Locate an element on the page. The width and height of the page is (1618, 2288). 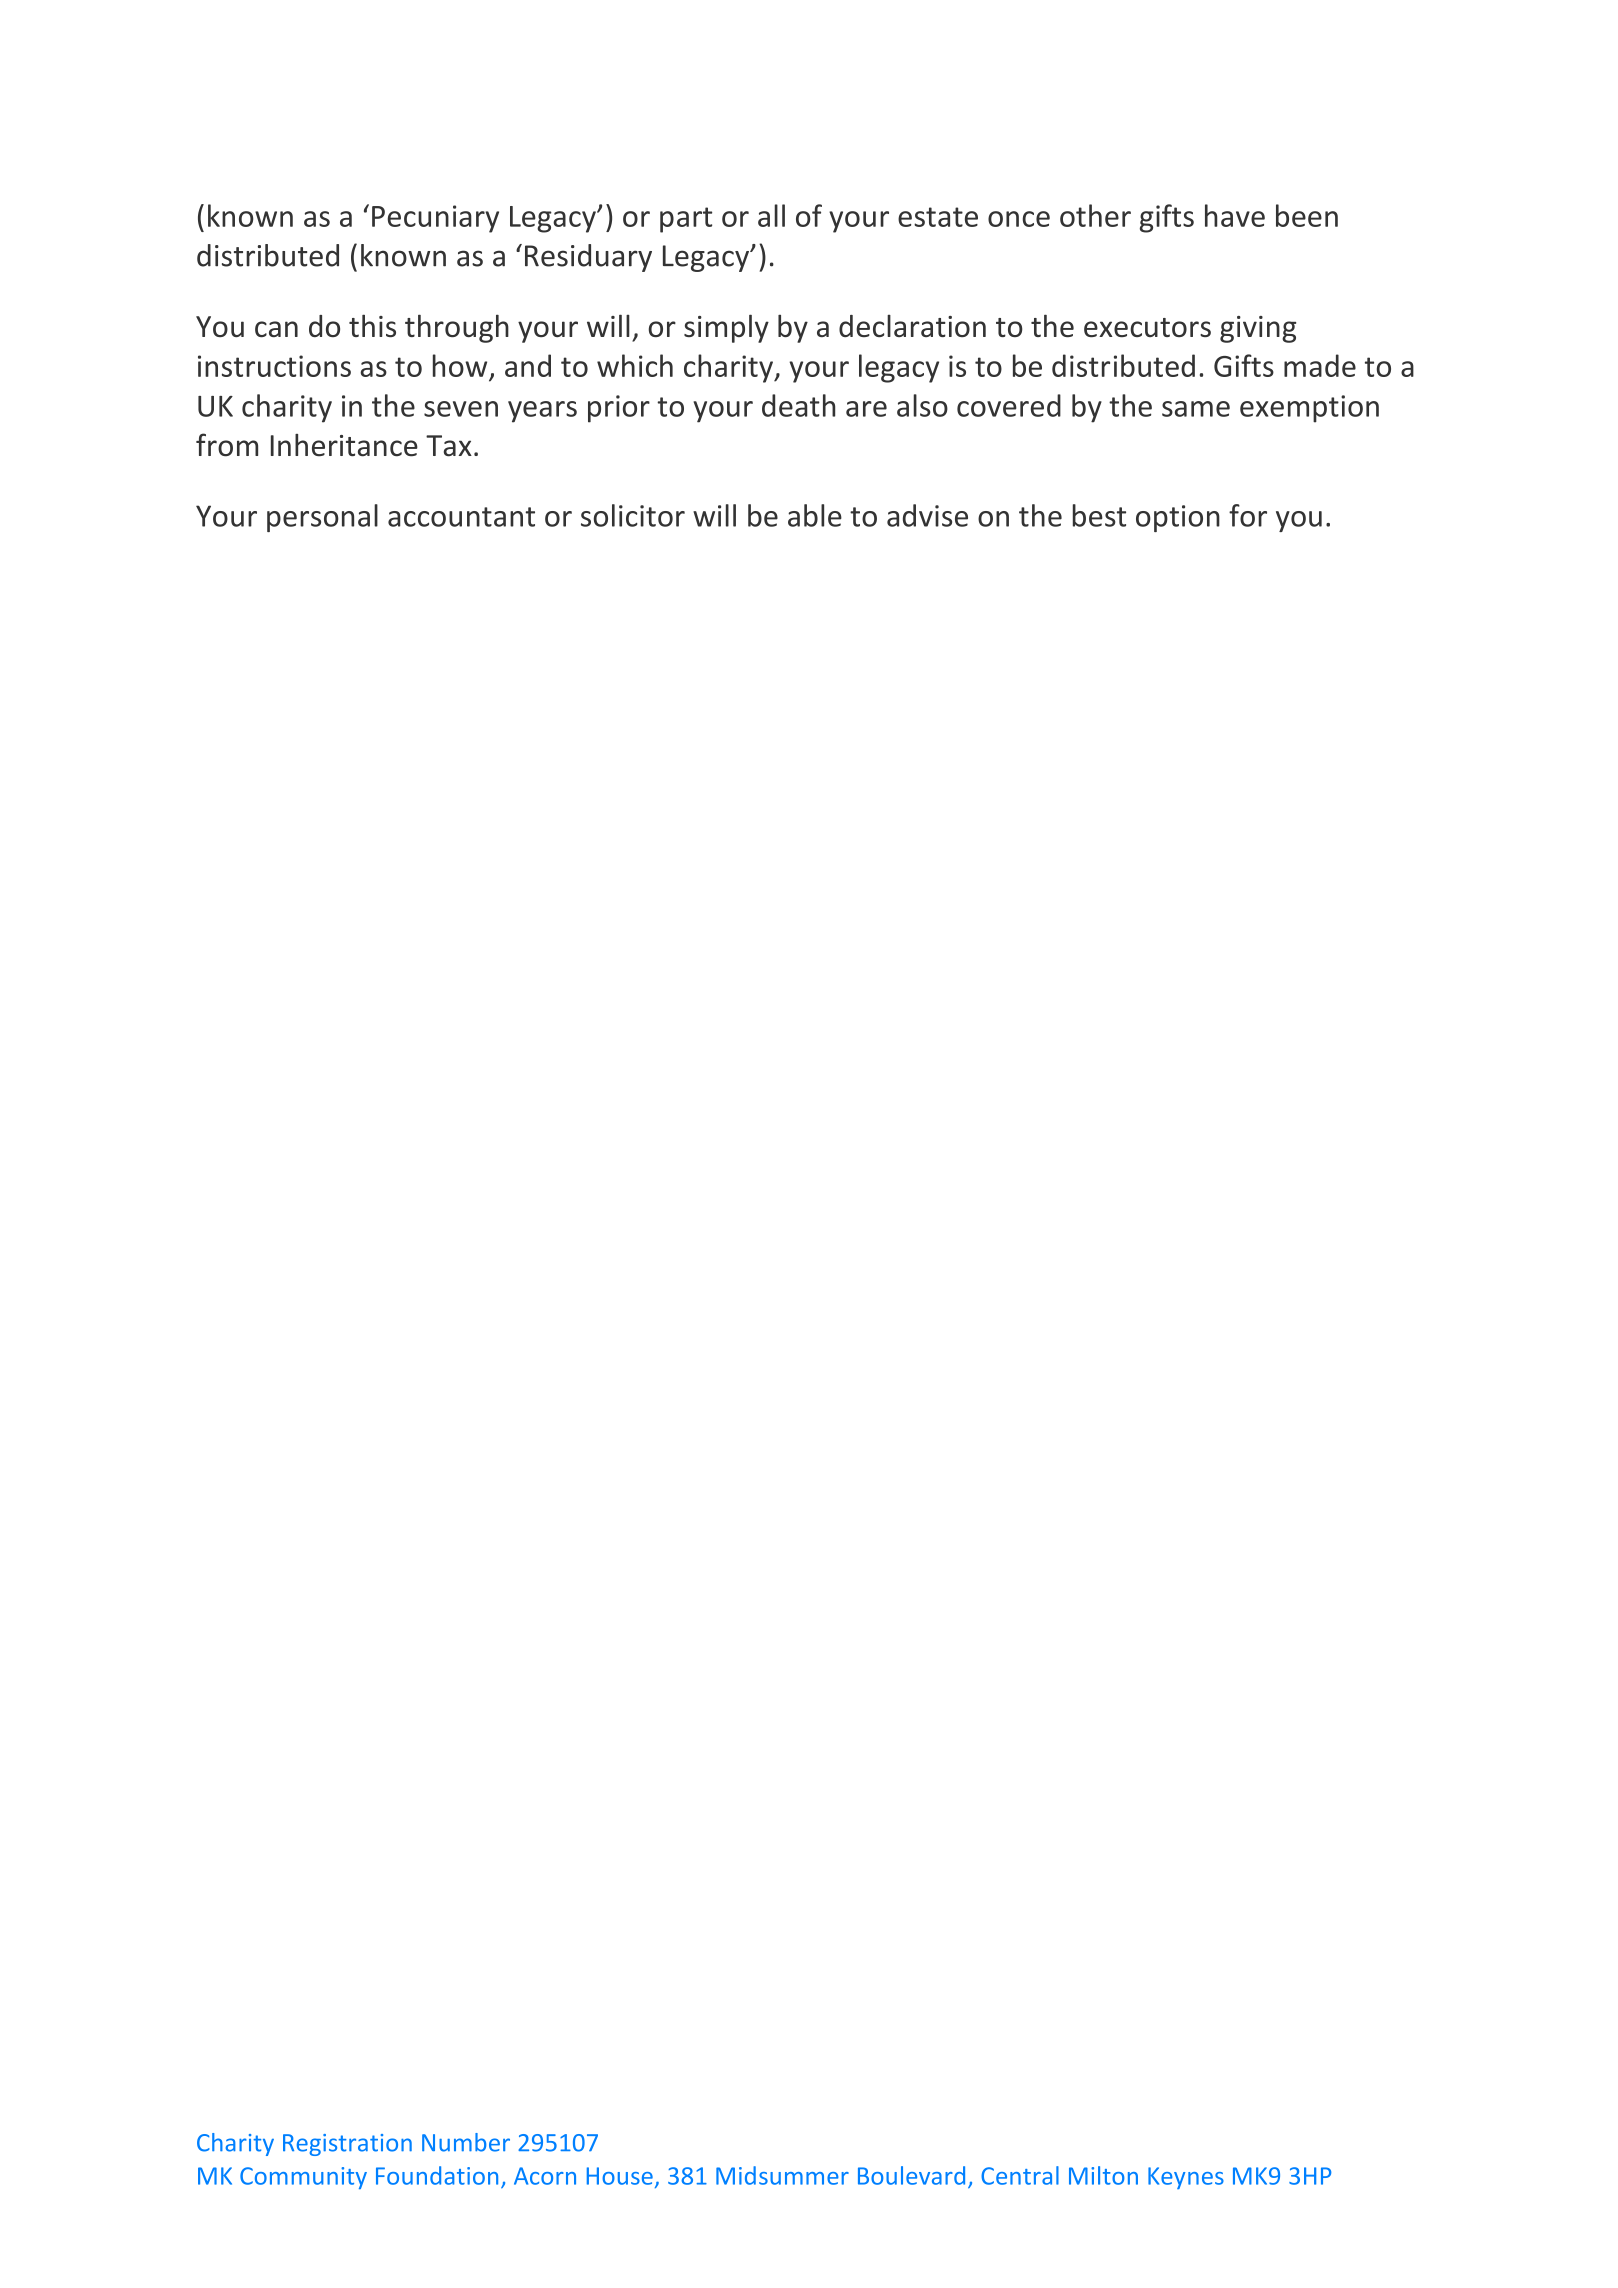
this is located at coordinates (372, 325).
